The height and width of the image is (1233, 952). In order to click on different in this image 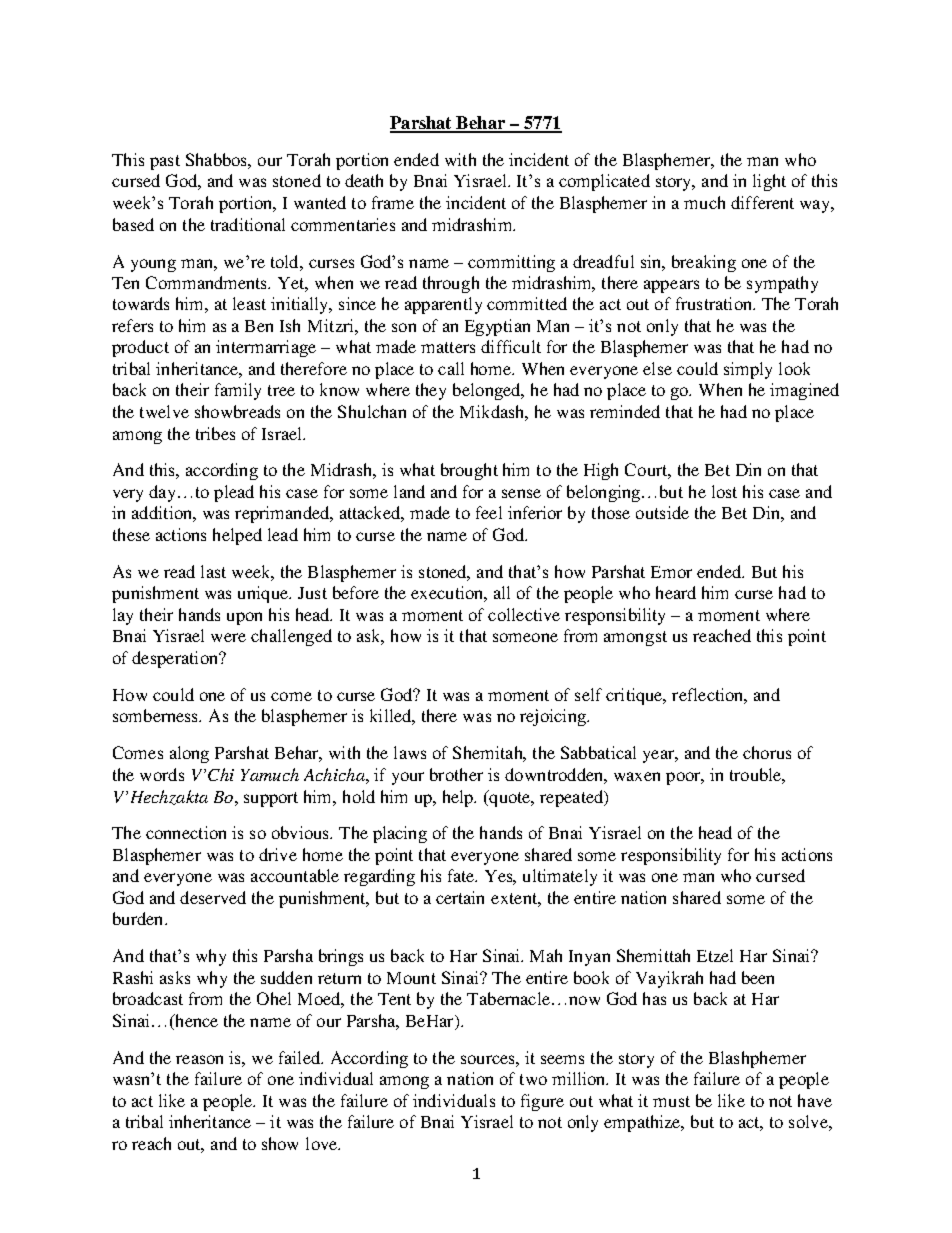, I will do `click(762, 202)`.
